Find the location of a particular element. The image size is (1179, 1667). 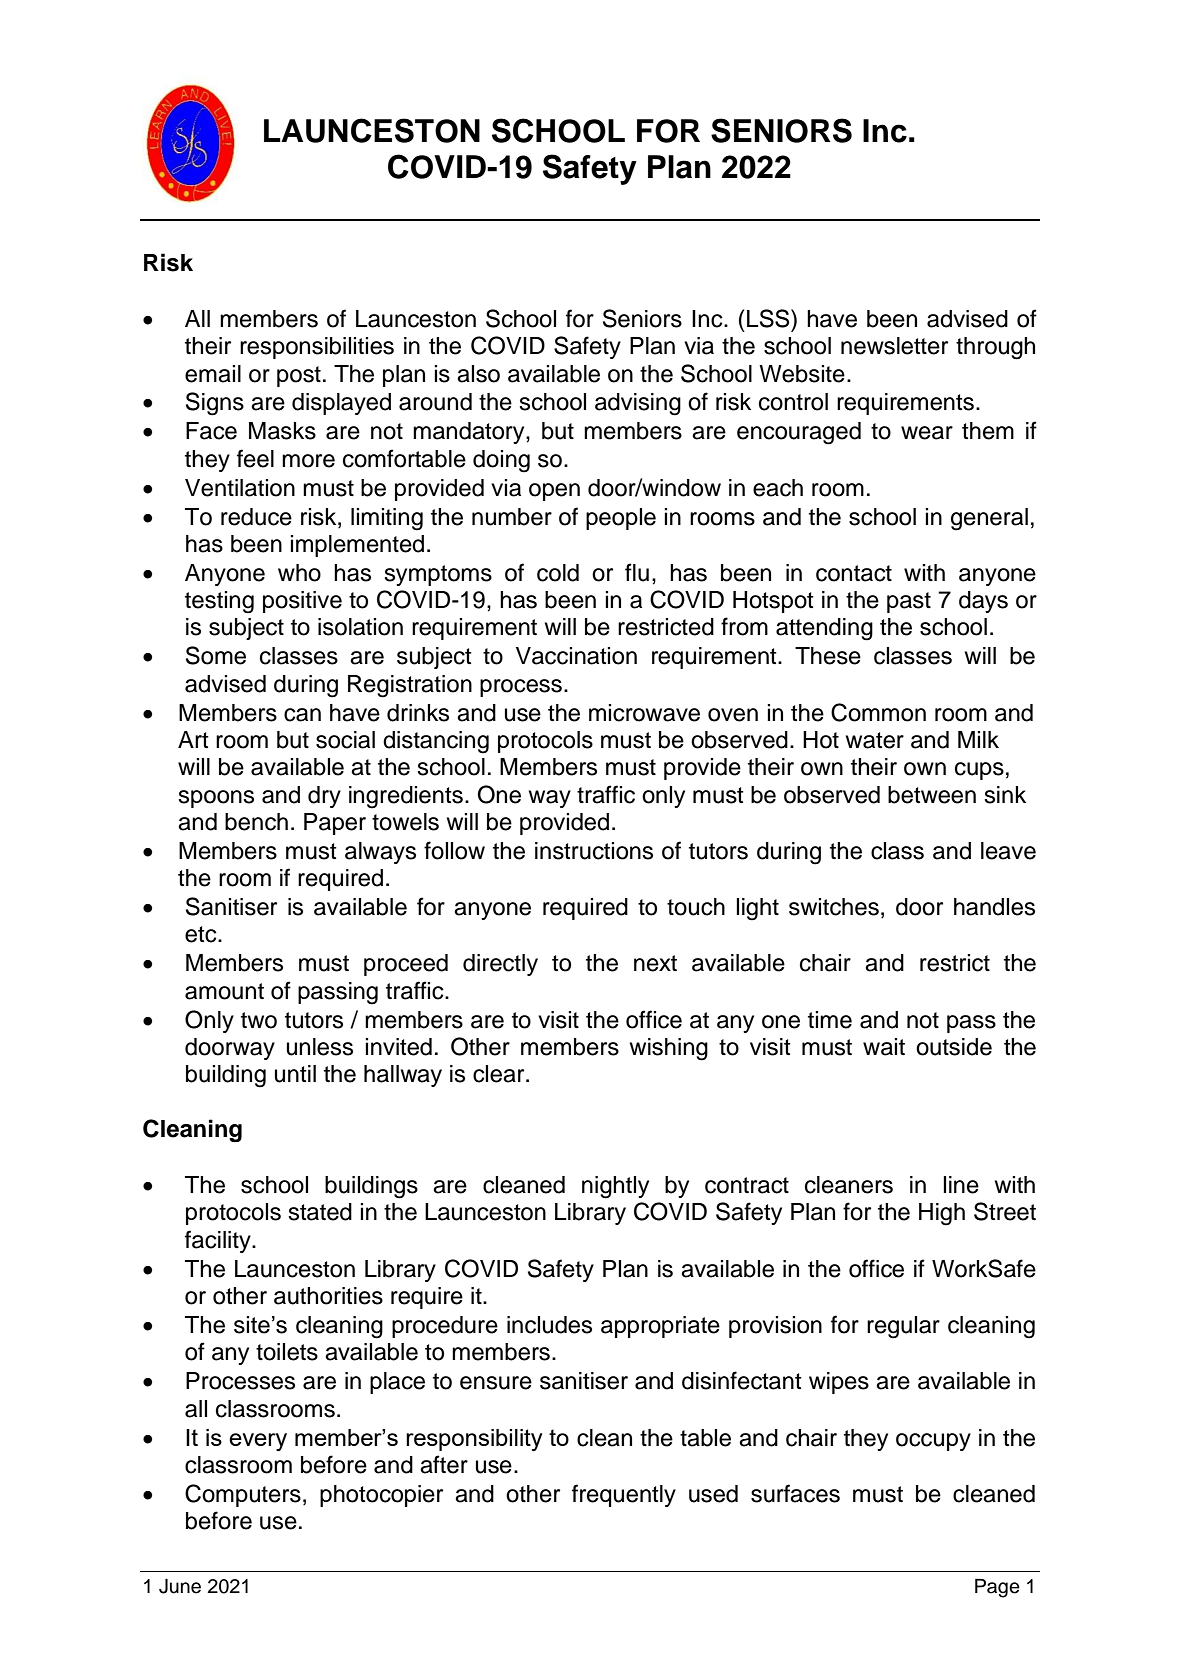

frequently is located at coordinates (624, 1495).
